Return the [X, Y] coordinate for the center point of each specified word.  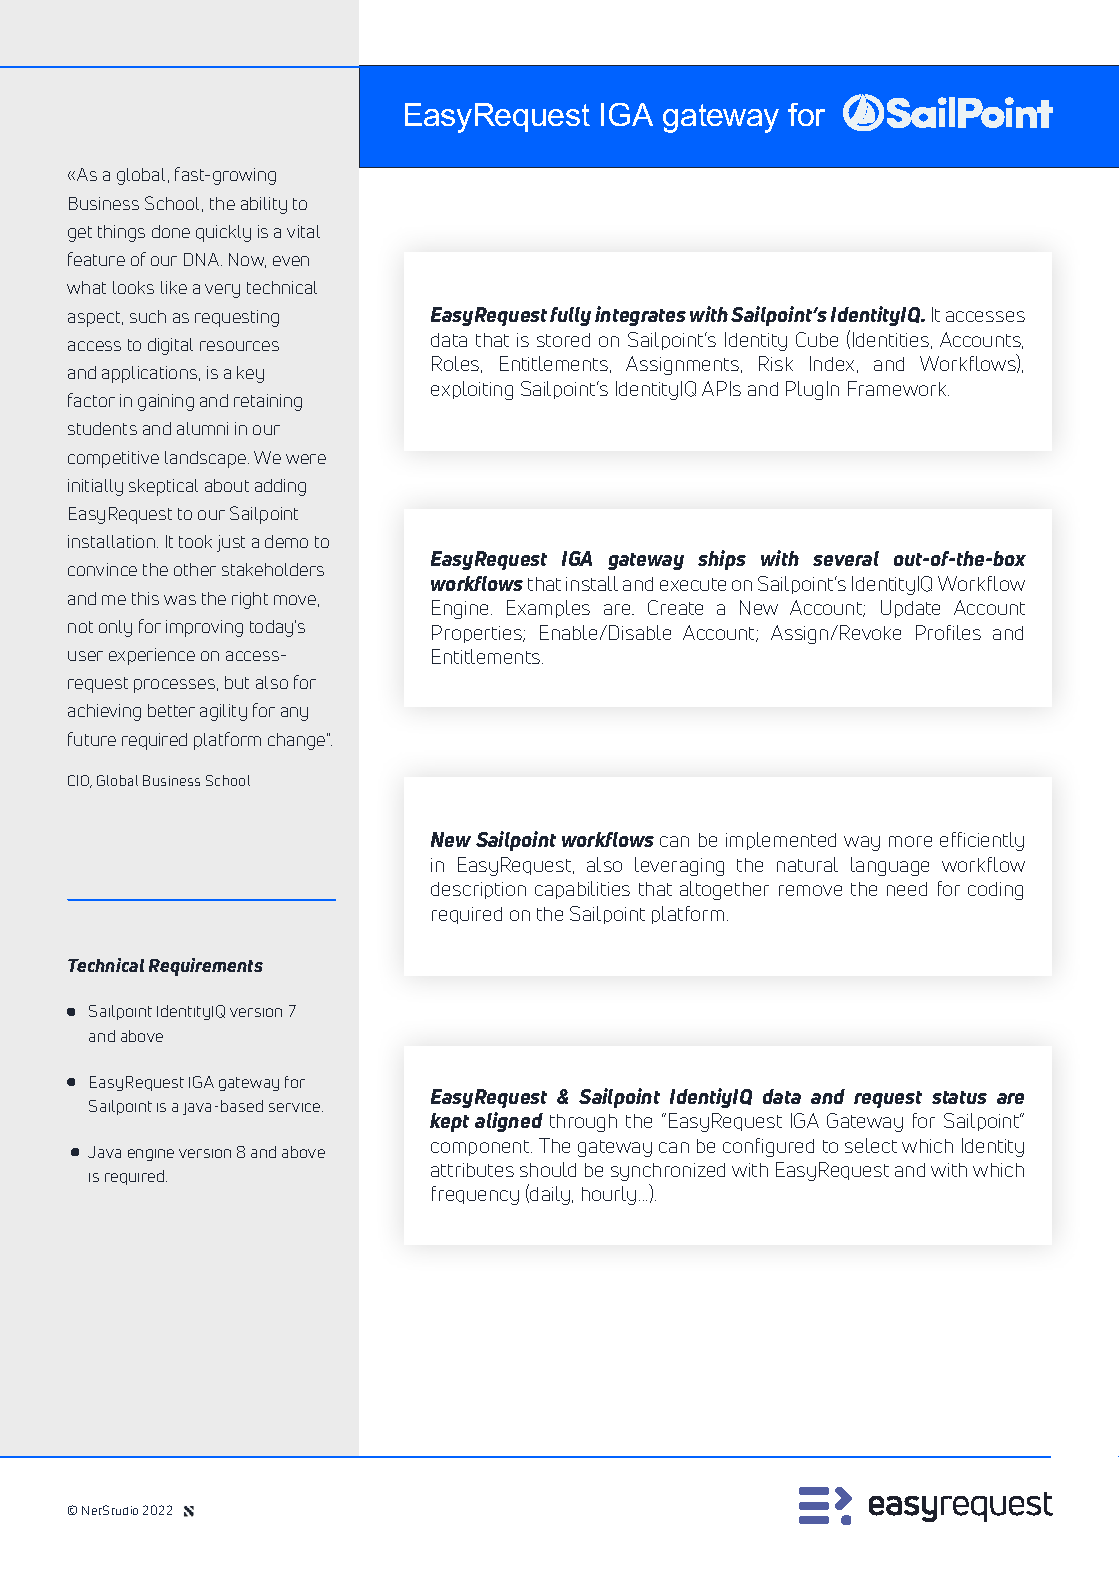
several [846, 558]
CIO [80, 781]
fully [570, 316]
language [890, 866]
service [296, 1107]
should [548, 1169]
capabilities [582, 890]
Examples [548, 609]
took [195, 541]
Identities [891, 339]
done [171, 231]
